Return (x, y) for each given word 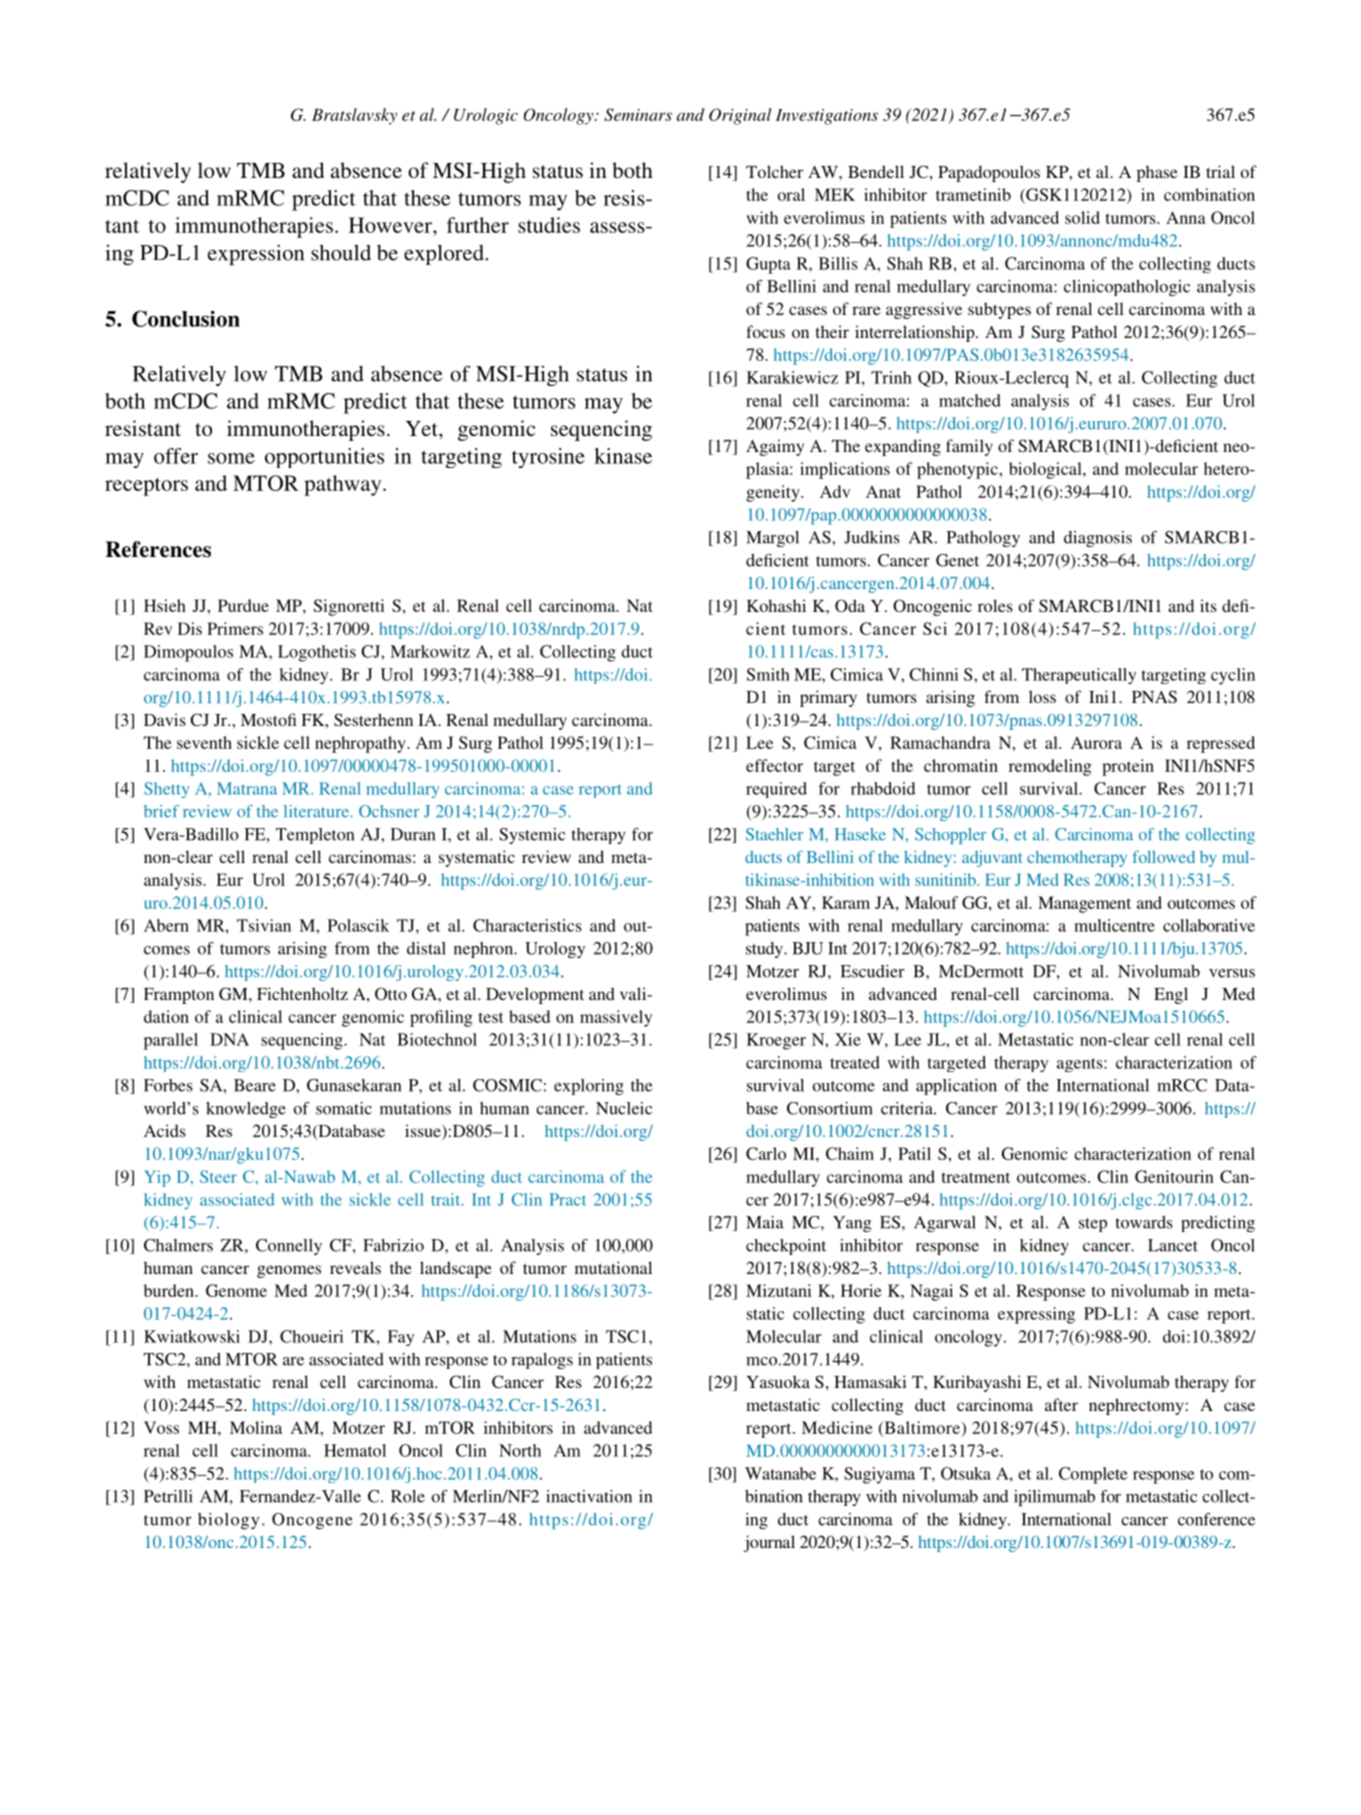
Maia (765, 1222)
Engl (1171, 995)
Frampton (179, 996)
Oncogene (312, 1521)
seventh (204, 742)
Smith (768, 674)
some (231, 458)
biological (1046, 470)
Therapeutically (1079, 676)
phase (1157, 173)
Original (740, 116)
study (765, 950)
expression (256, 254)
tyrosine (548, 458)
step (1093, 1225)
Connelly (289, 1247)
